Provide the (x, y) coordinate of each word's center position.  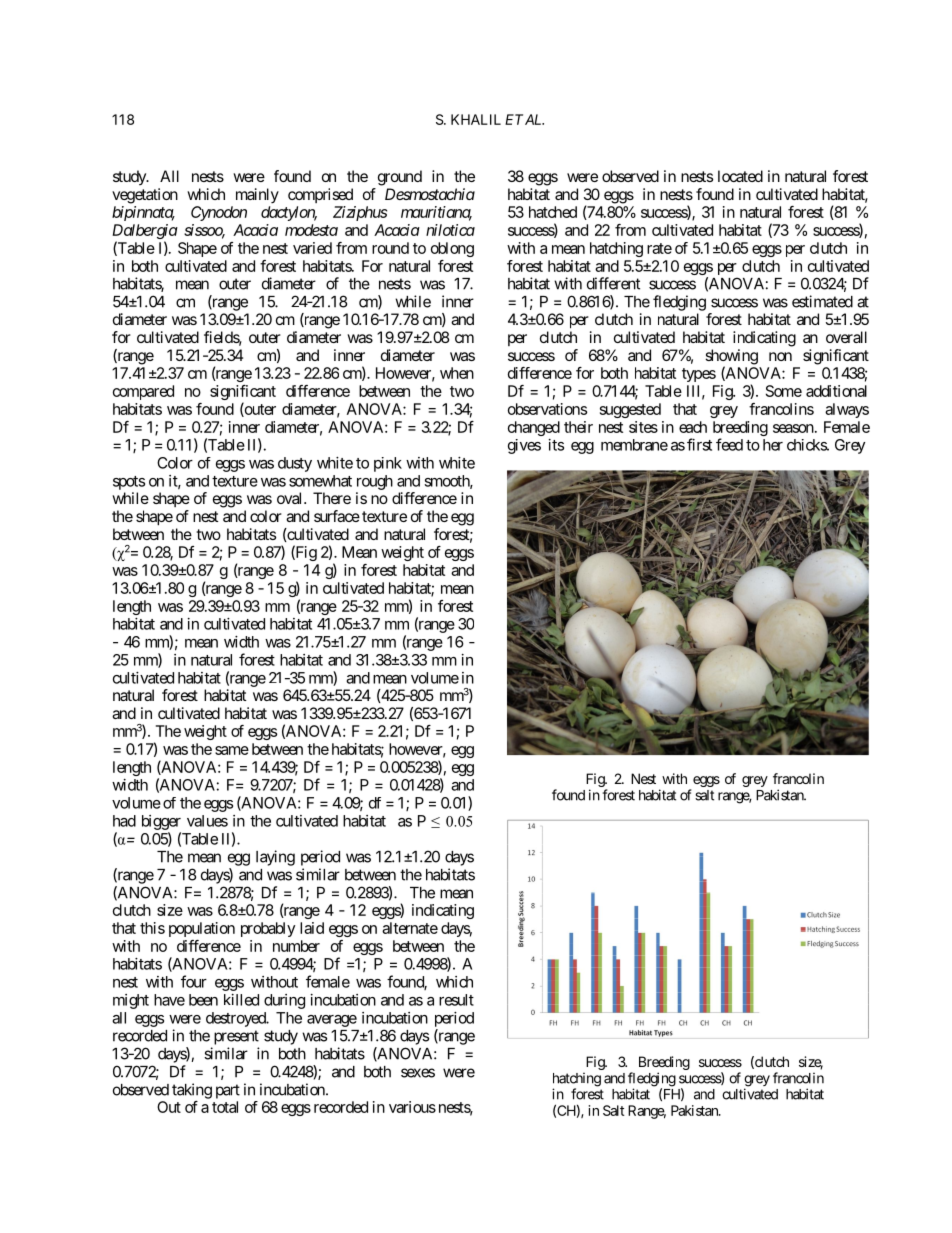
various (412, 1107)
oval (291, 498)
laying (275, 858)
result (456, 1000)
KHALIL (476, 119)
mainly (257, 196)
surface (337, 516)
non (780, 356)
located (740, 176)
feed (729, 444)
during (284, 1001)
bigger (161, 822)
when (457, 373)
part (228, 1091)
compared (143, 392)
